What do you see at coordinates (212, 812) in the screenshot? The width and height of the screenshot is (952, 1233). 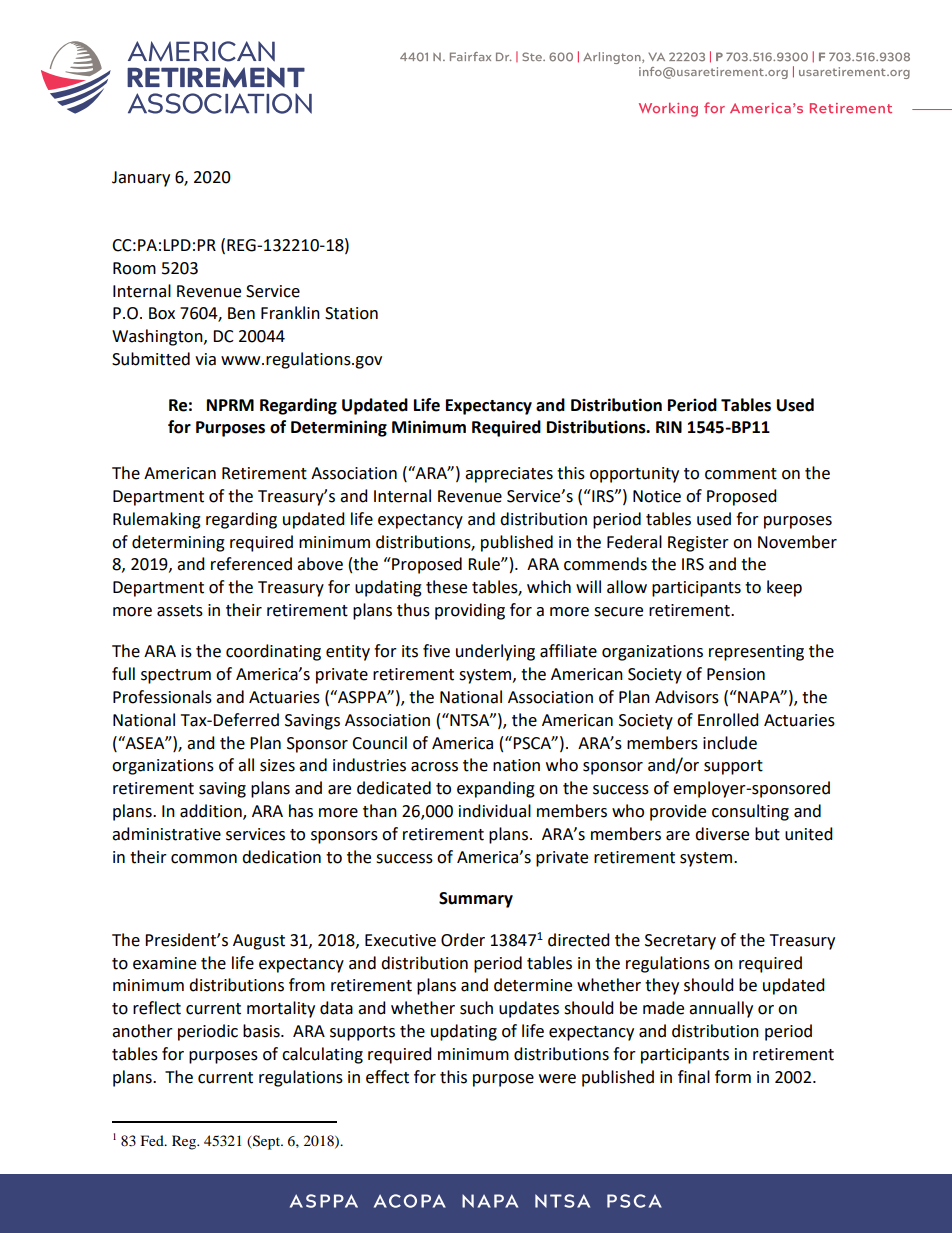 I see `addition` at bounding box center [212, 812].
